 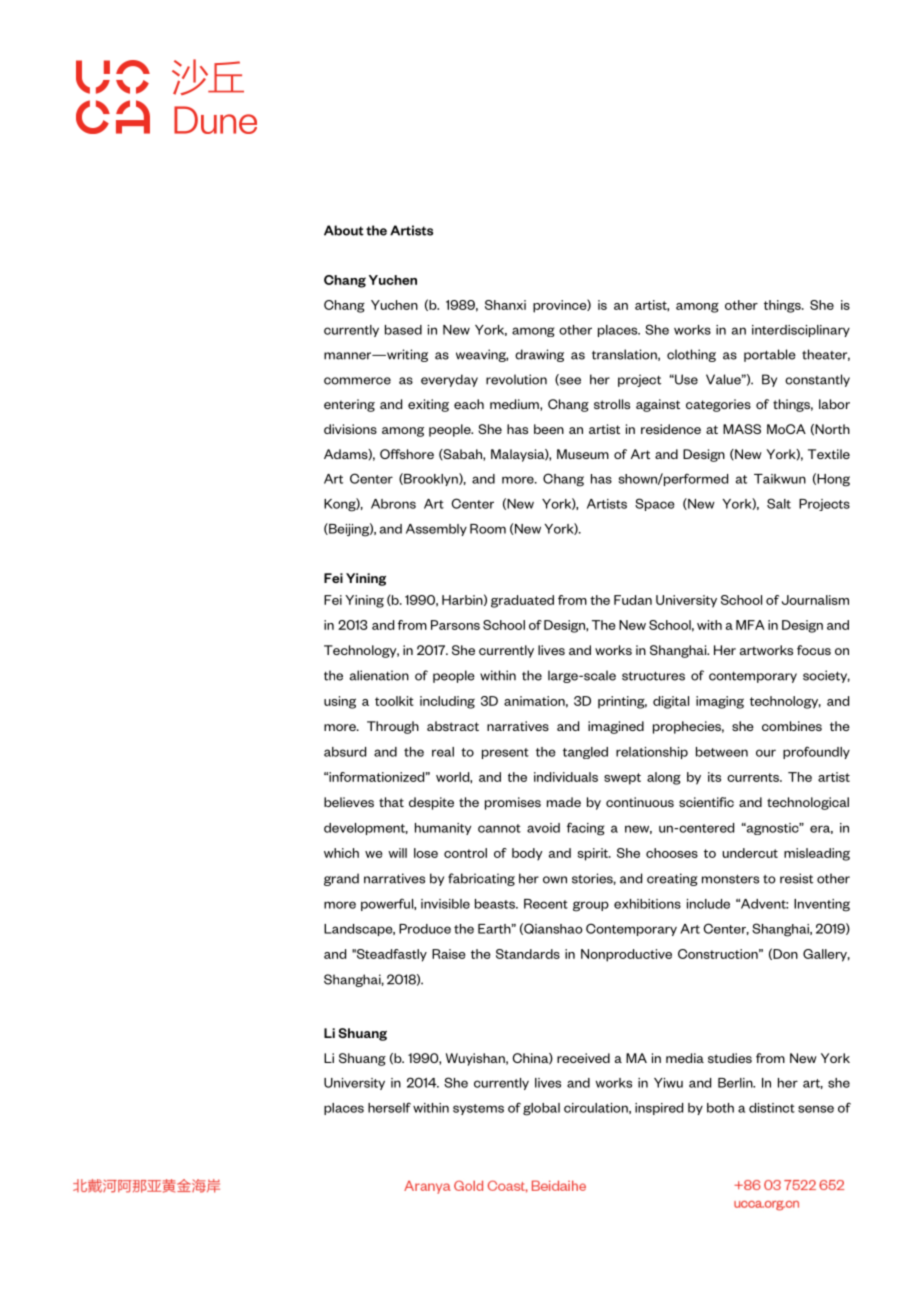 I want to click on focus, so click(x=814, y=650).
